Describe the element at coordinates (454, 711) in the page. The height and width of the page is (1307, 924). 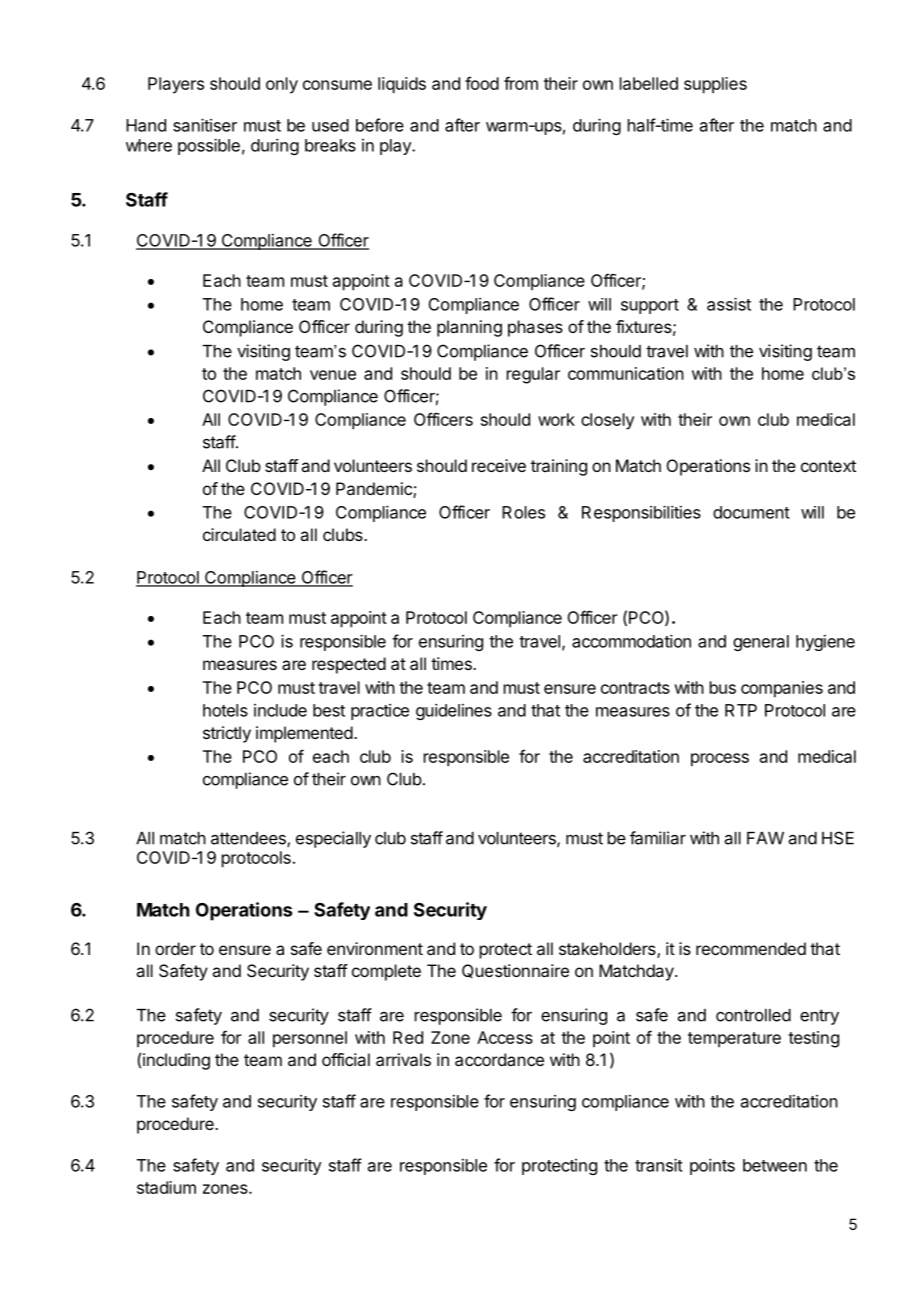
I see `guidelines` at that location.
